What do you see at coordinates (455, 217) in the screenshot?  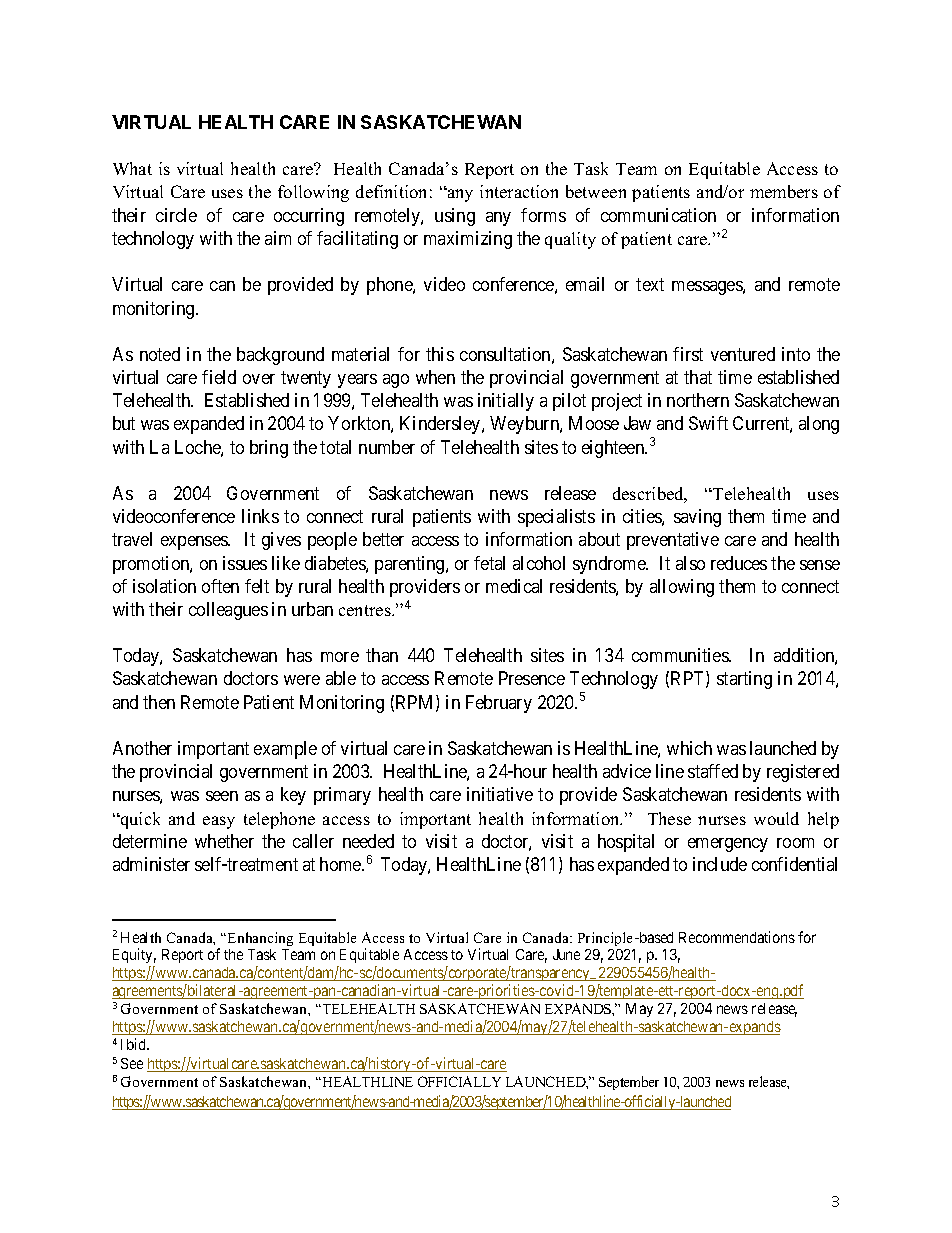 I see `using` at bounding box center [455, 217].
